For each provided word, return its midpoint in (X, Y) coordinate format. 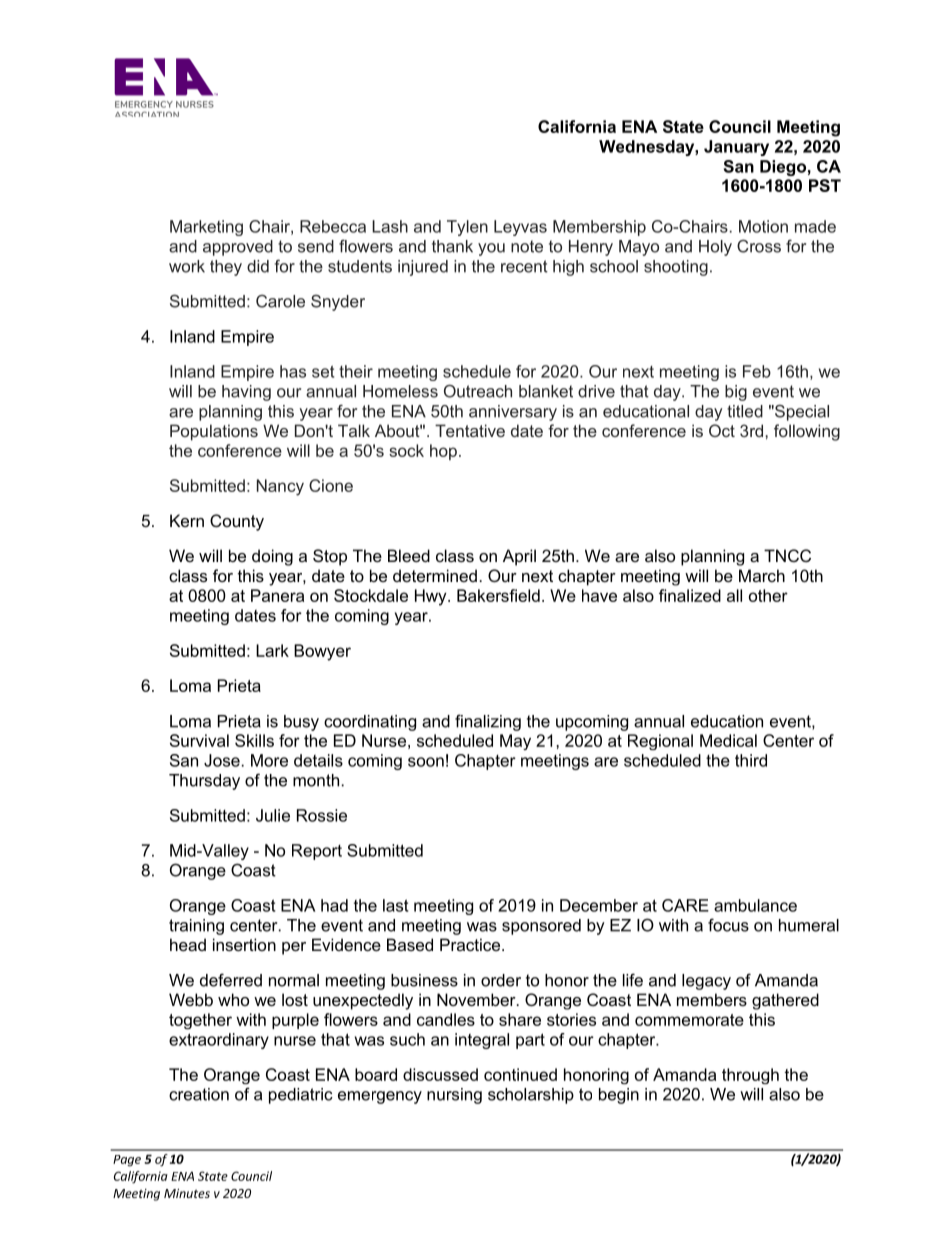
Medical (728, 740)
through (750, 1076)
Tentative (470, 430)
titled (745, 411)
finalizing (488, 722)
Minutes (187, 1193)
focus (728, 925)
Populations (214, 432)
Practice (471, 944)
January (736, 148)
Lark (272, 650)
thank (452, 246)
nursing (454, 1096)
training (196, 927)
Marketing (206, 228)
